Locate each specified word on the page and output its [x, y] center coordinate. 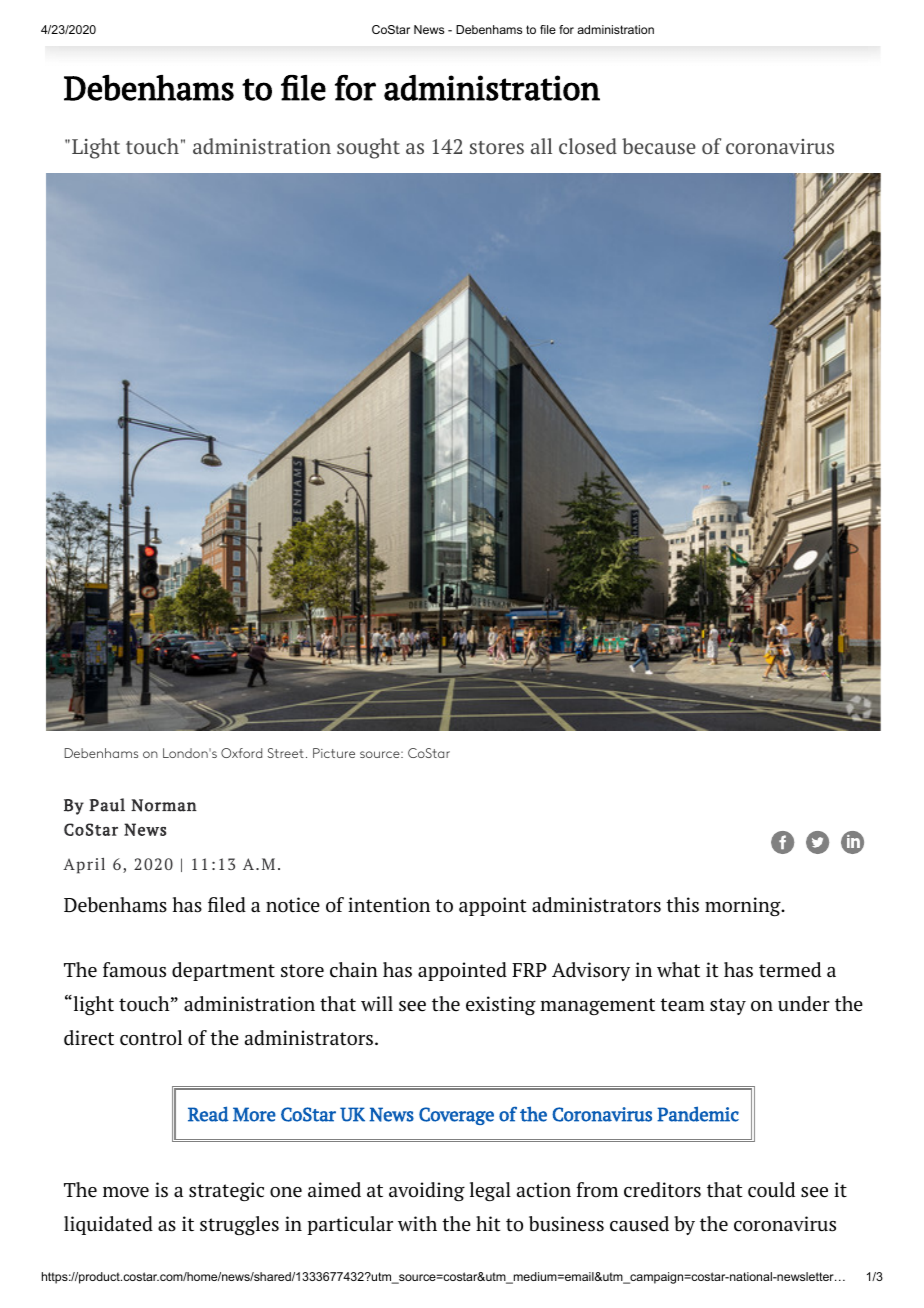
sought [368, 148]
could [771, 1190]
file [548, 29]
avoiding [427, 1191]
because [659, 146]
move [126, 1192]
